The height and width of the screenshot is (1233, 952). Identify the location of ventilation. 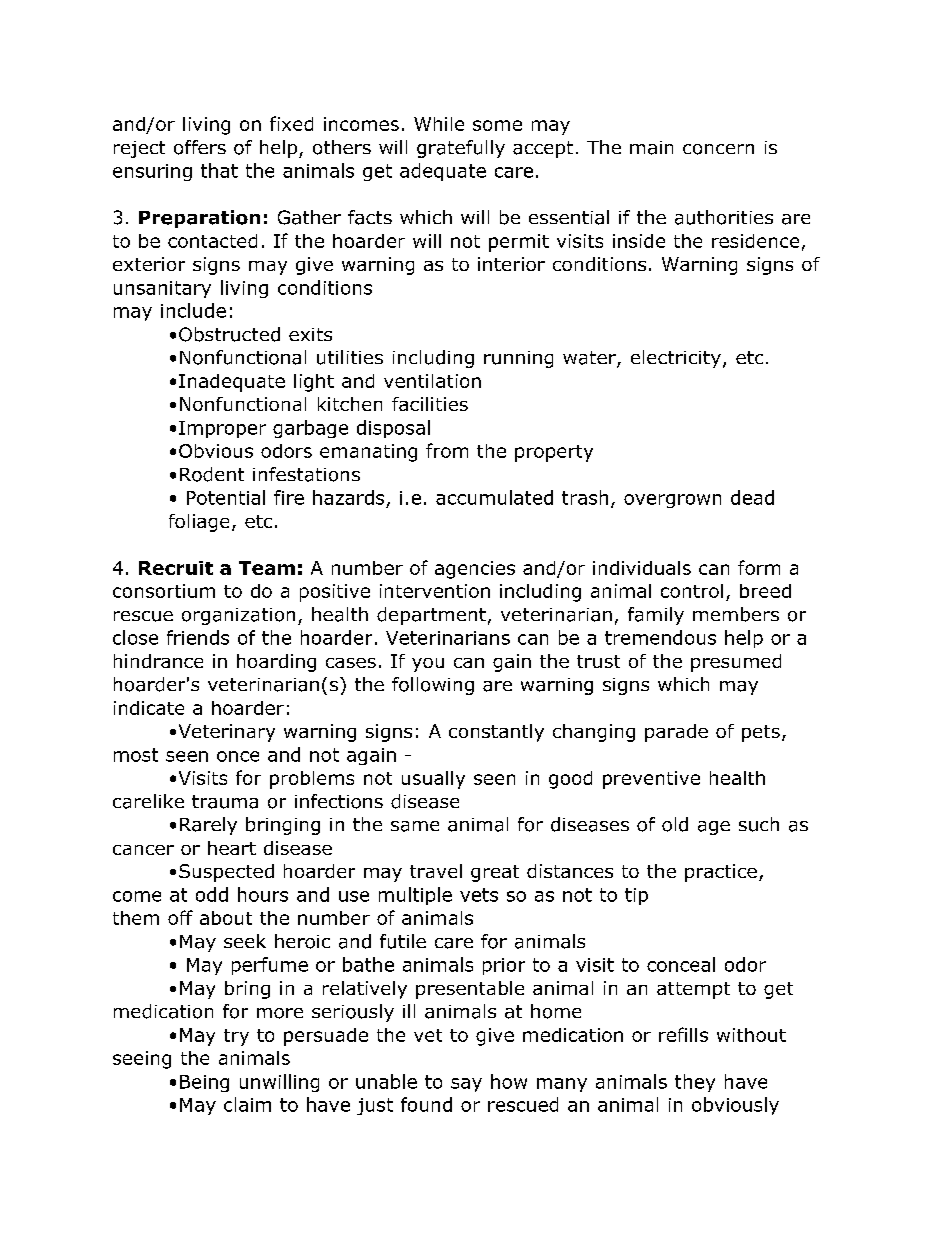
(432, 381).
